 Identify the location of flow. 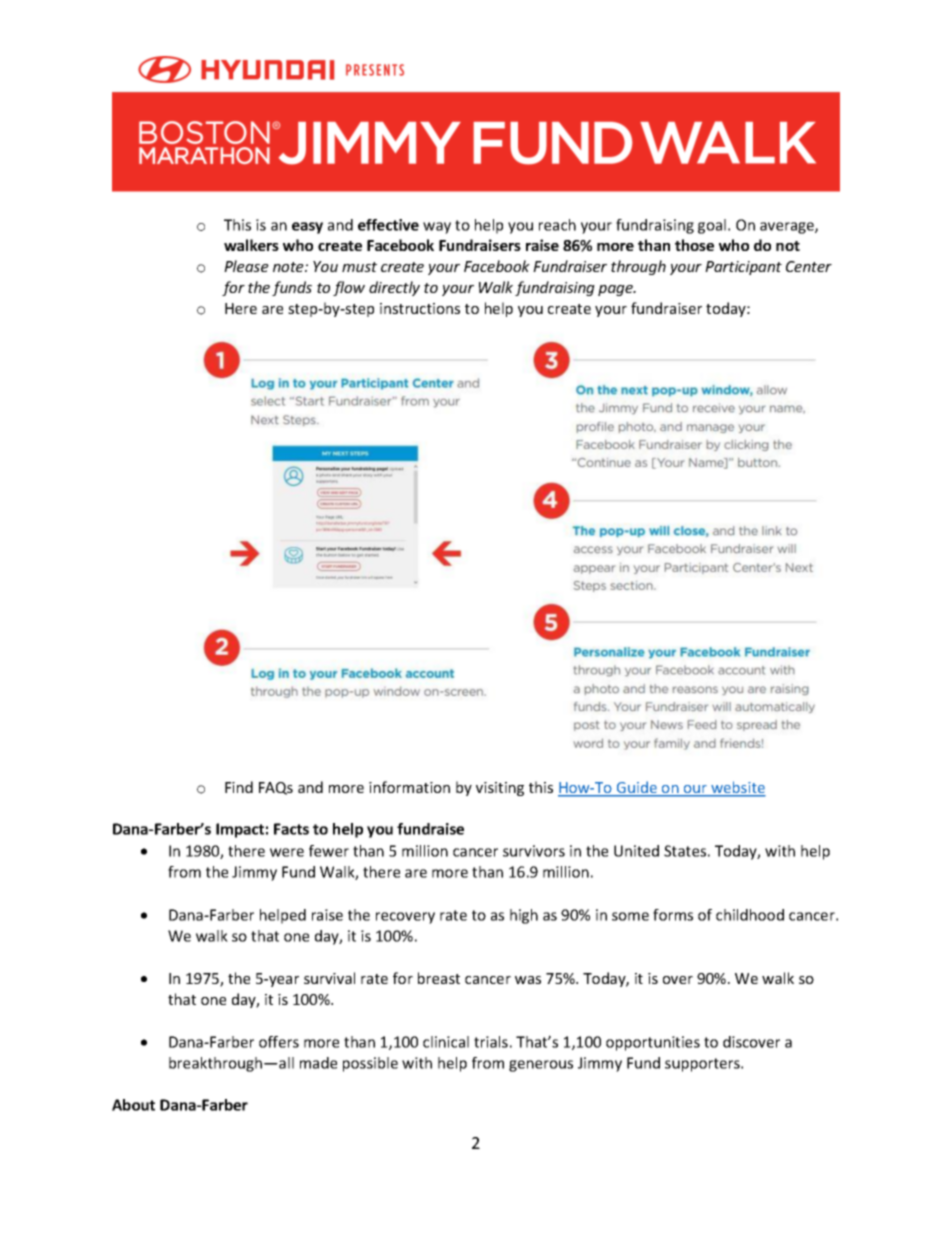
(349, 288).
